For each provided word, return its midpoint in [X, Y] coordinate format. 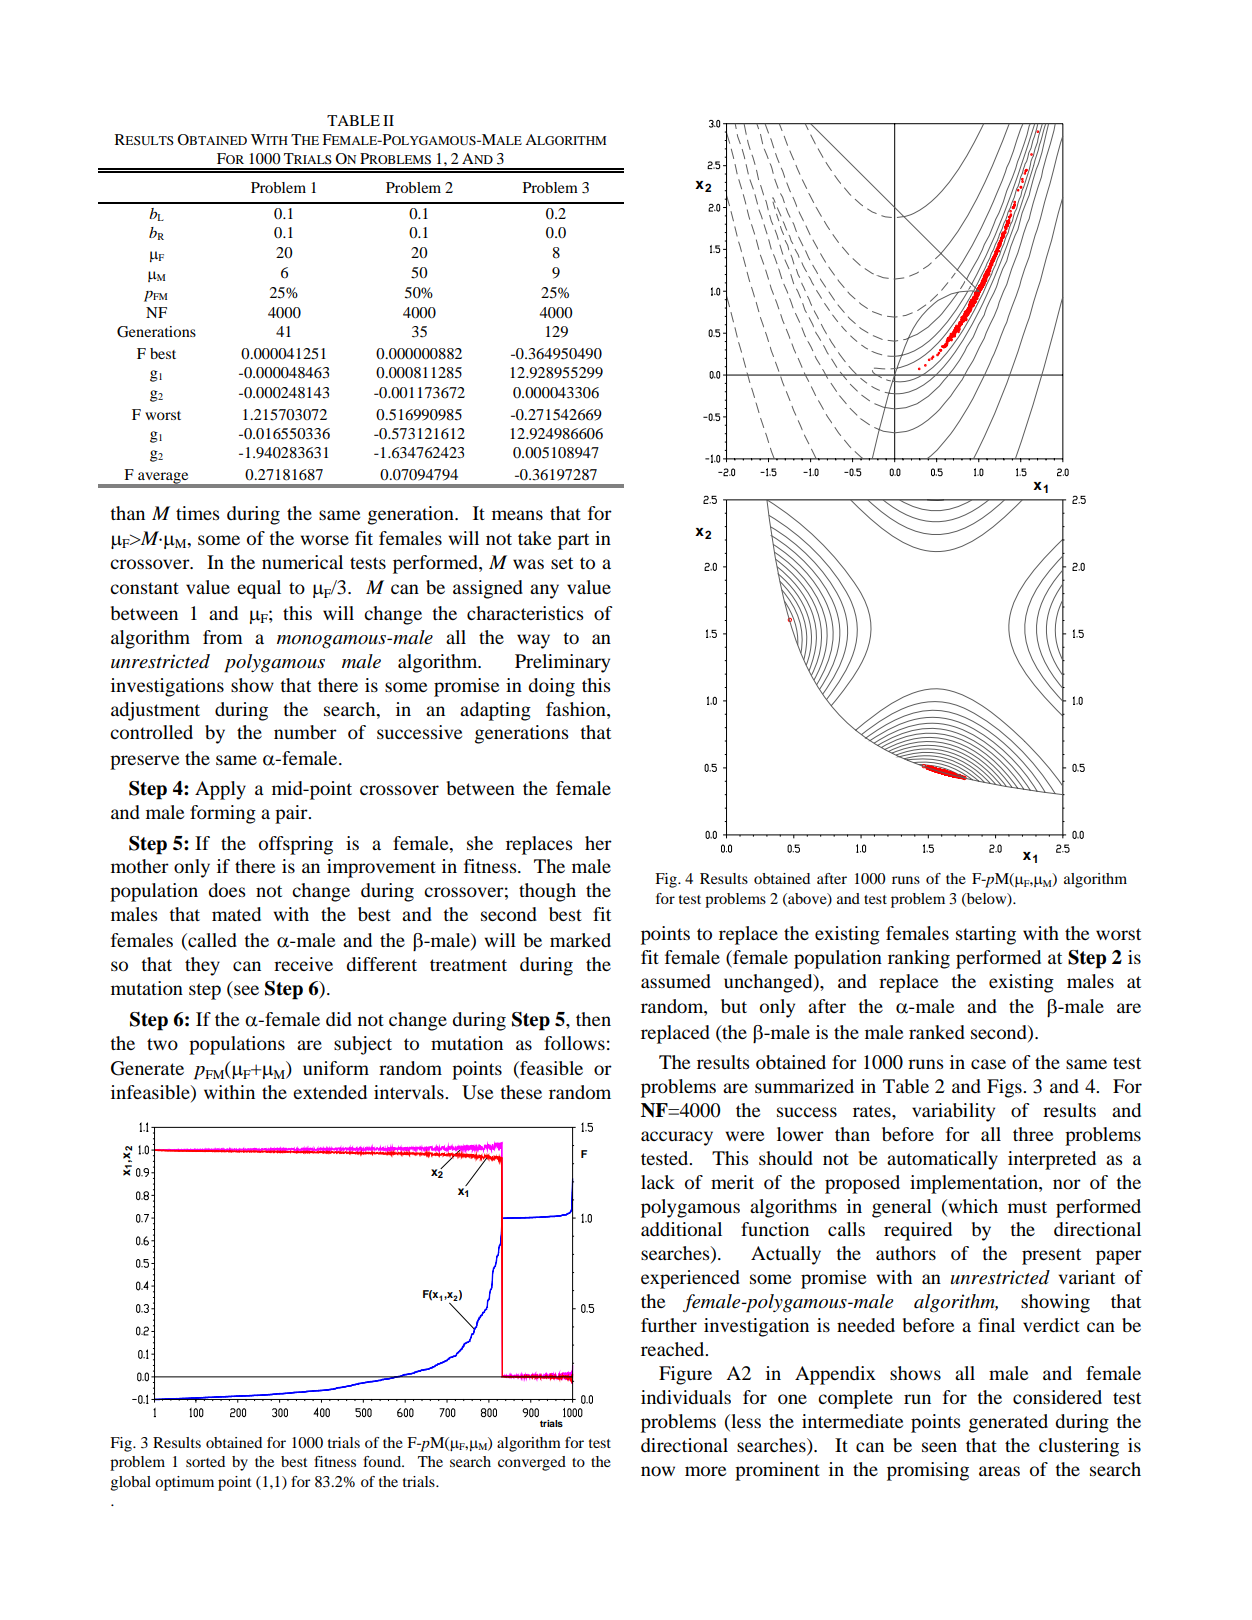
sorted [205, 1461]
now [658, 1471]
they [202, 966]
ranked [937, 1032]
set [562, 563]
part [573, 541]
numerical [302, 562]
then [593, 1019]
